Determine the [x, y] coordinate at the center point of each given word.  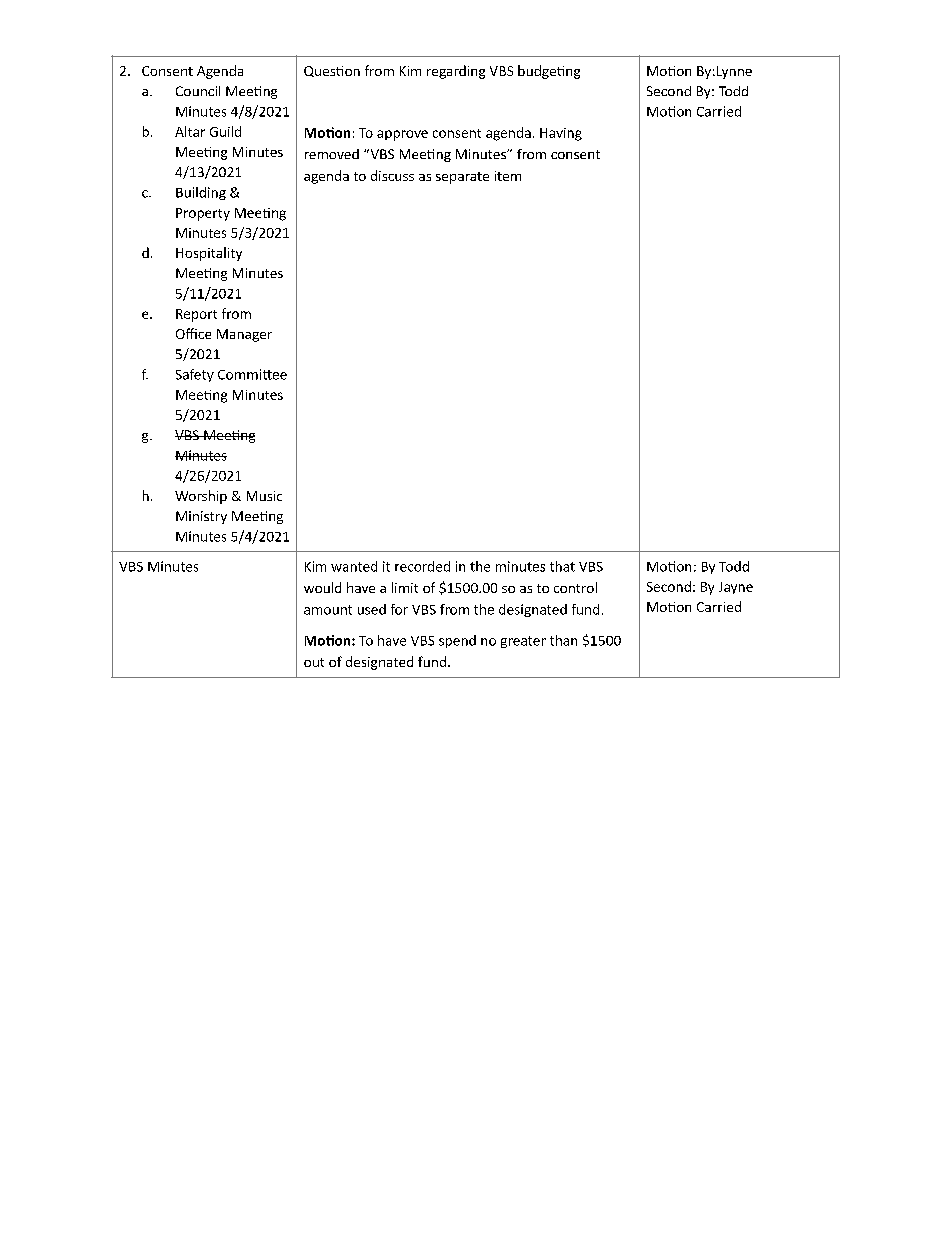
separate [462, 178]
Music [264, 496]
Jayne [736, 588]
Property [203, 214]
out [314, 662]
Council [198, 91]
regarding [456, 72]
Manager [244, 335]
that [562, 566]
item [508, 176]
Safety [195, 375]
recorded [422, 566]
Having [561, 134]
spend [457, 641]
